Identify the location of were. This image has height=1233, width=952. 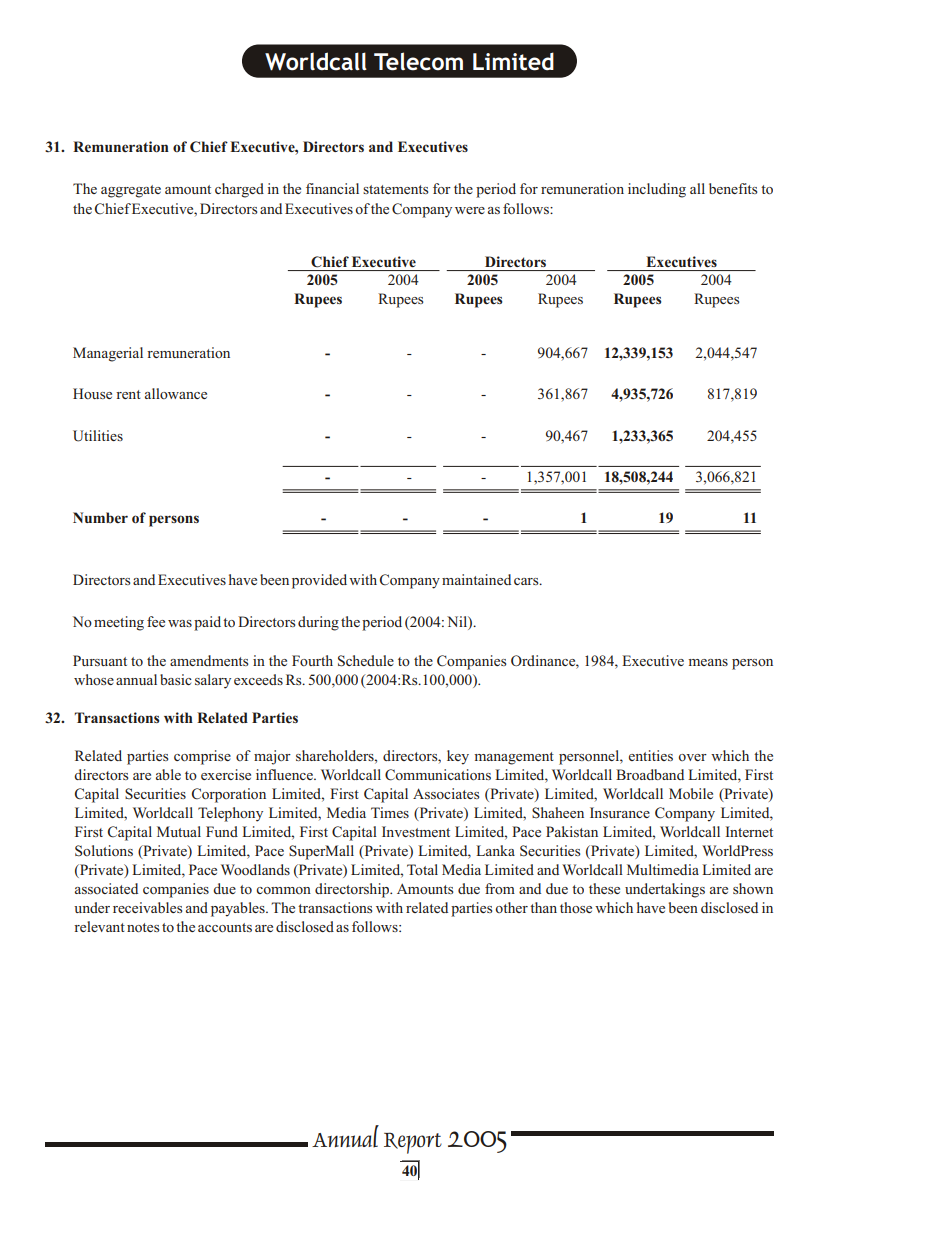
(470, 210).
